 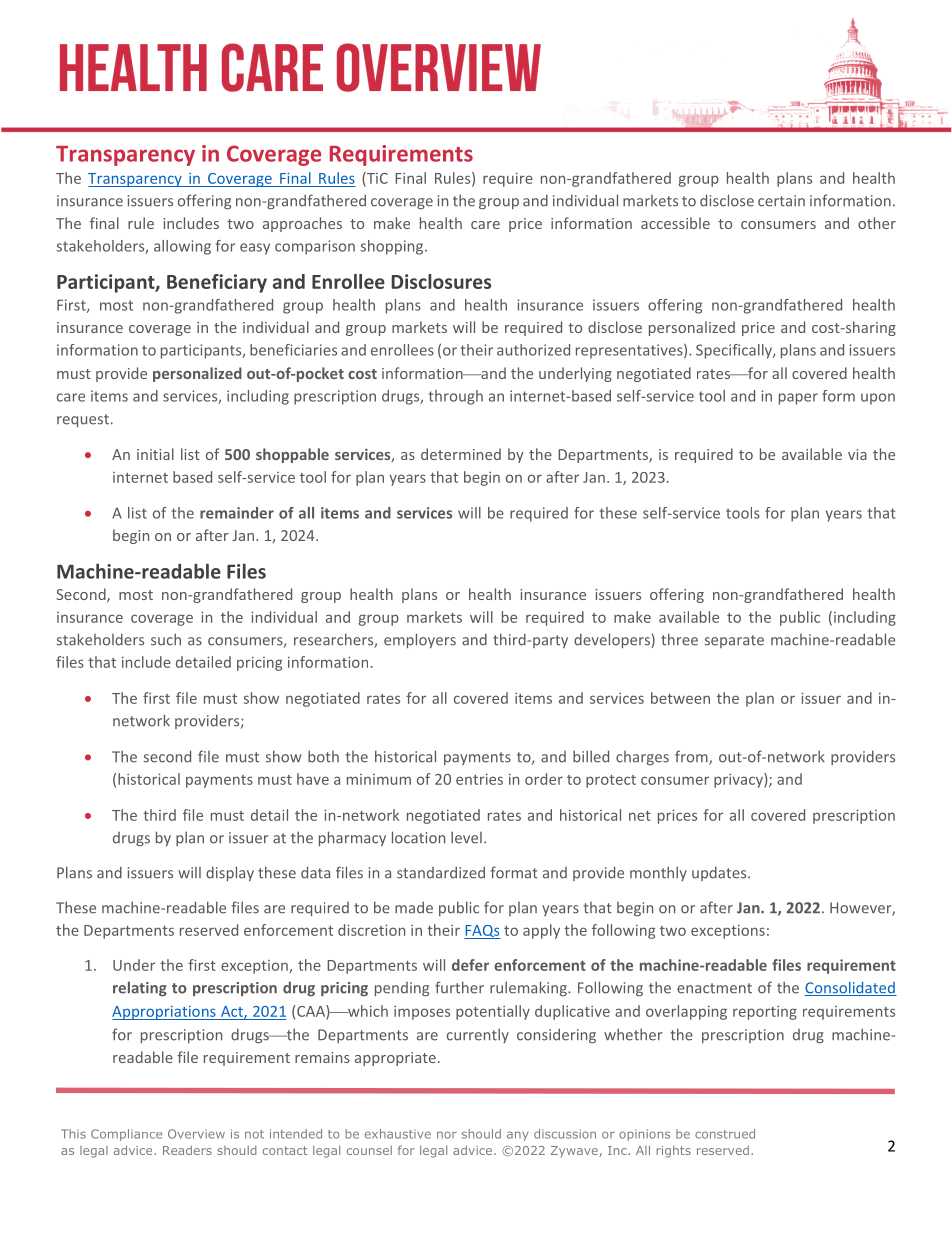 What do you see at coordinates (720, 873) in the document?
I see `updates` at bounding box center [720, 873].
